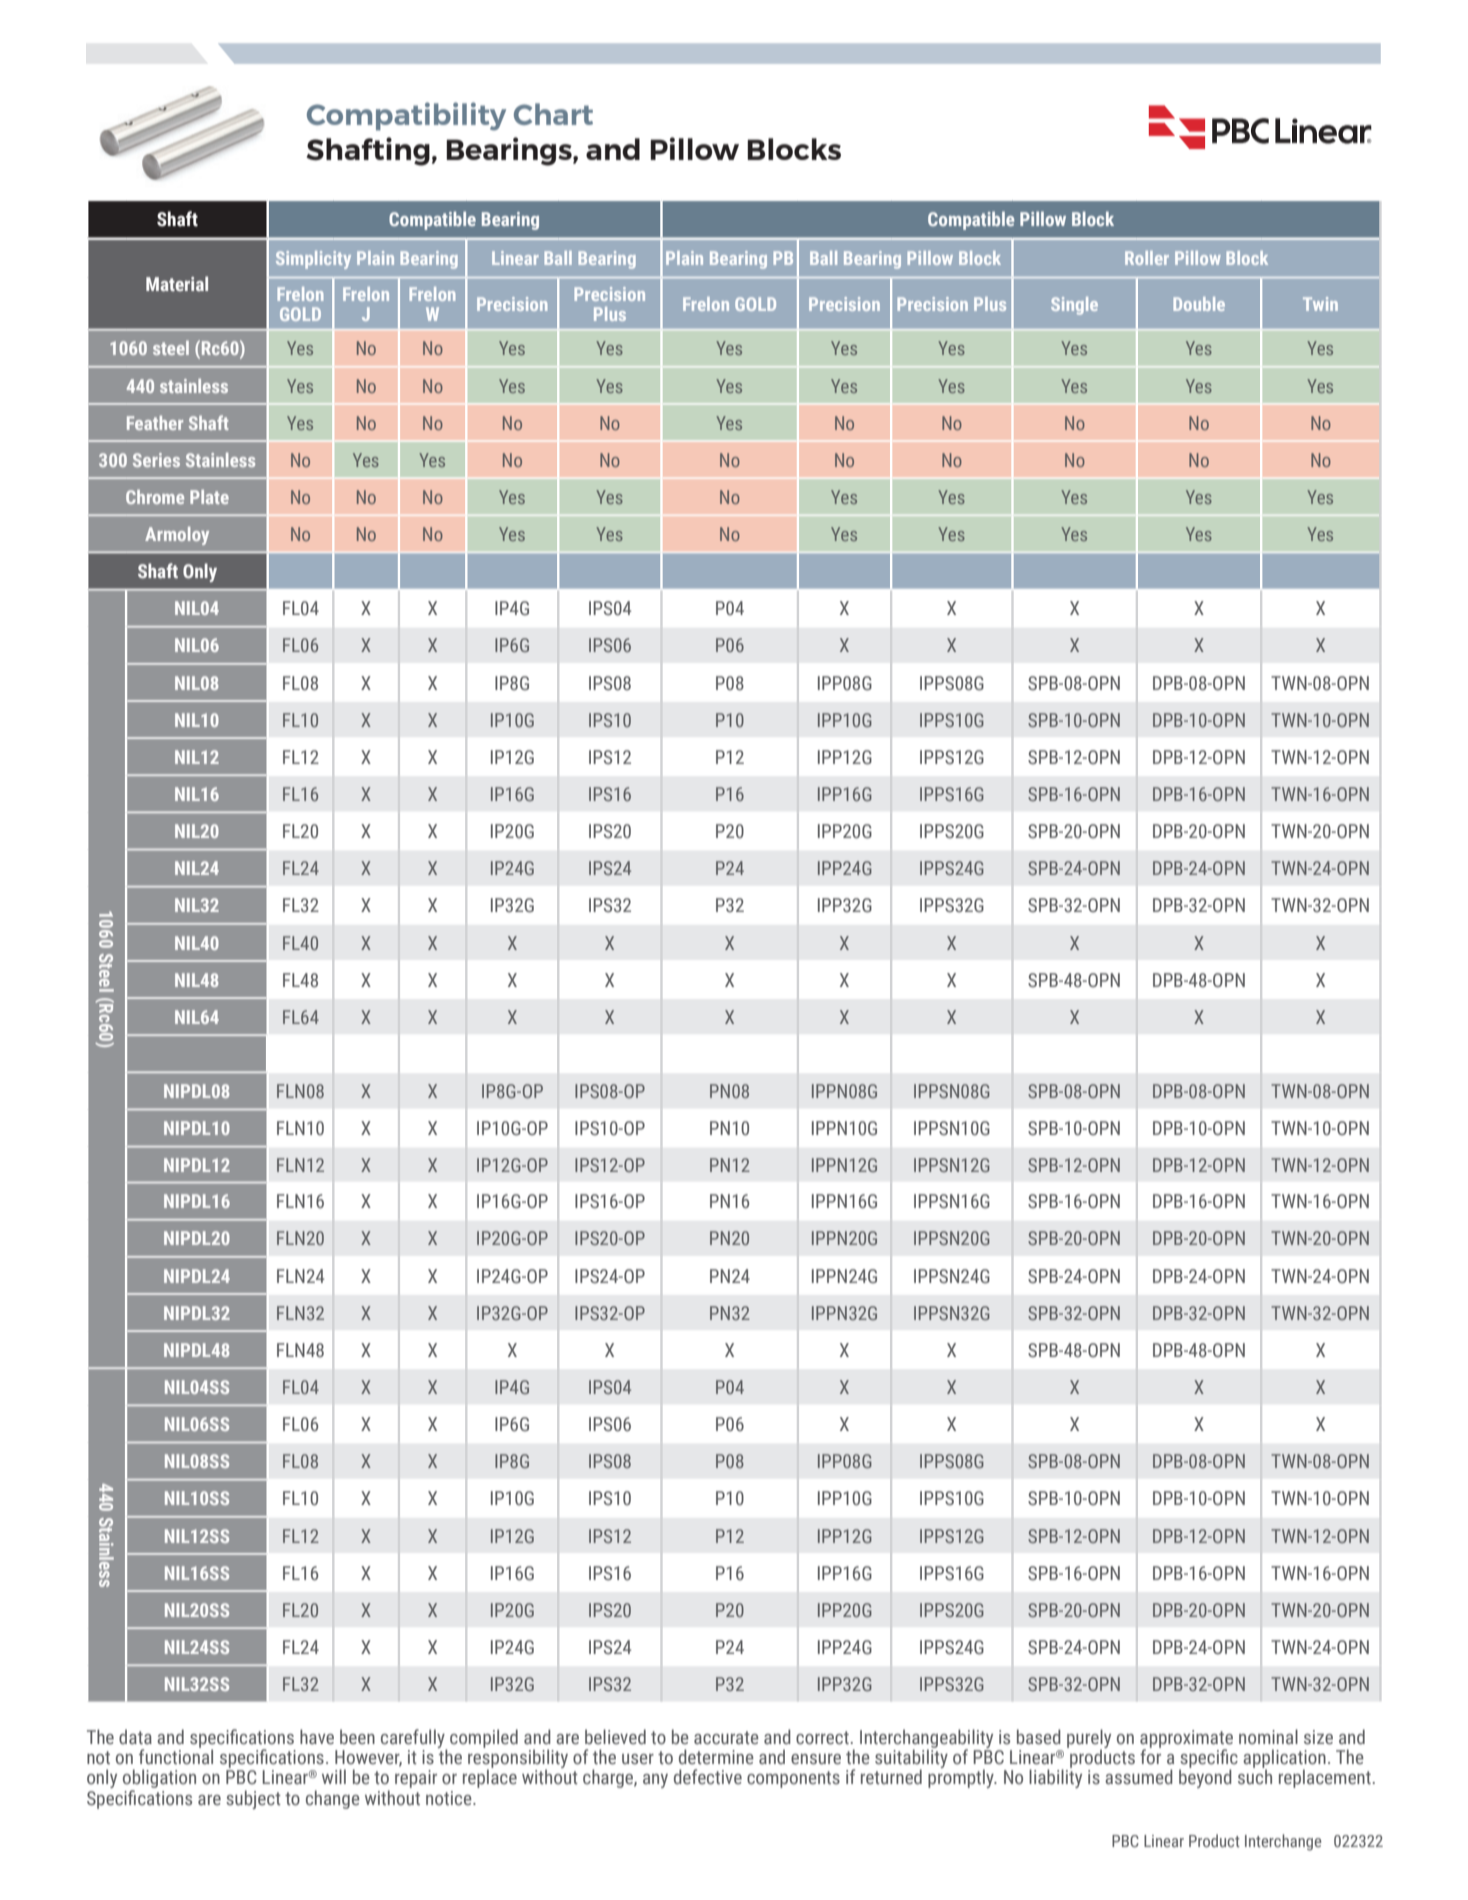 This page has width=1468, height=1900. What do you see at coordinates (155, 497) in the page?
I see `Chrome` at bounding box center [155, 497].
